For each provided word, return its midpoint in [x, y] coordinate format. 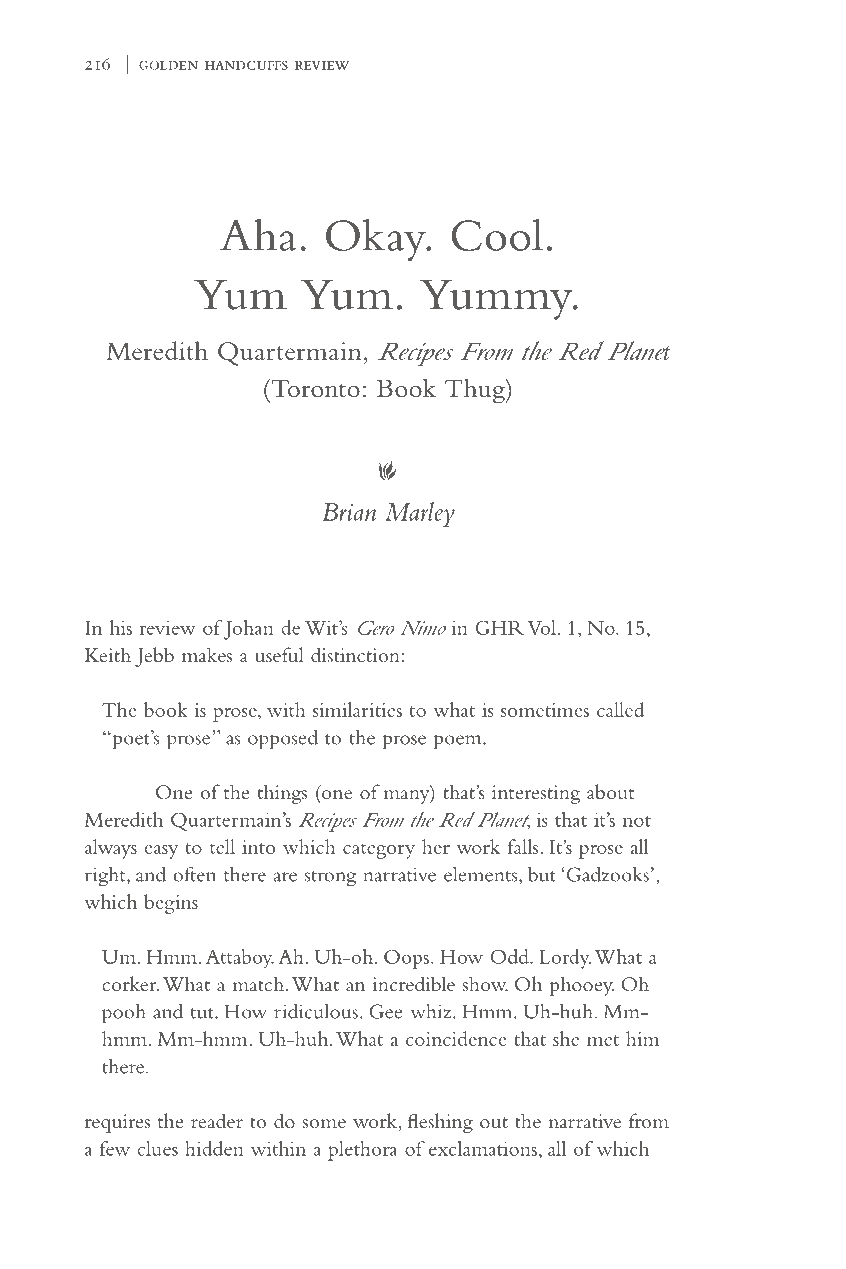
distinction [355, 655]
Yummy [497, 299]
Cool [497, 234]
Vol [542, 627]
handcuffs [246, 65]
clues [158, 1148]
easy [161, 852]
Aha [258, 234]
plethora [363, 1151]
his [121, 627]
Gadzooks [608, 874]
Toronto [314, 388]
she [566, 1038]
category [379, 851]
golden [168, 65]
